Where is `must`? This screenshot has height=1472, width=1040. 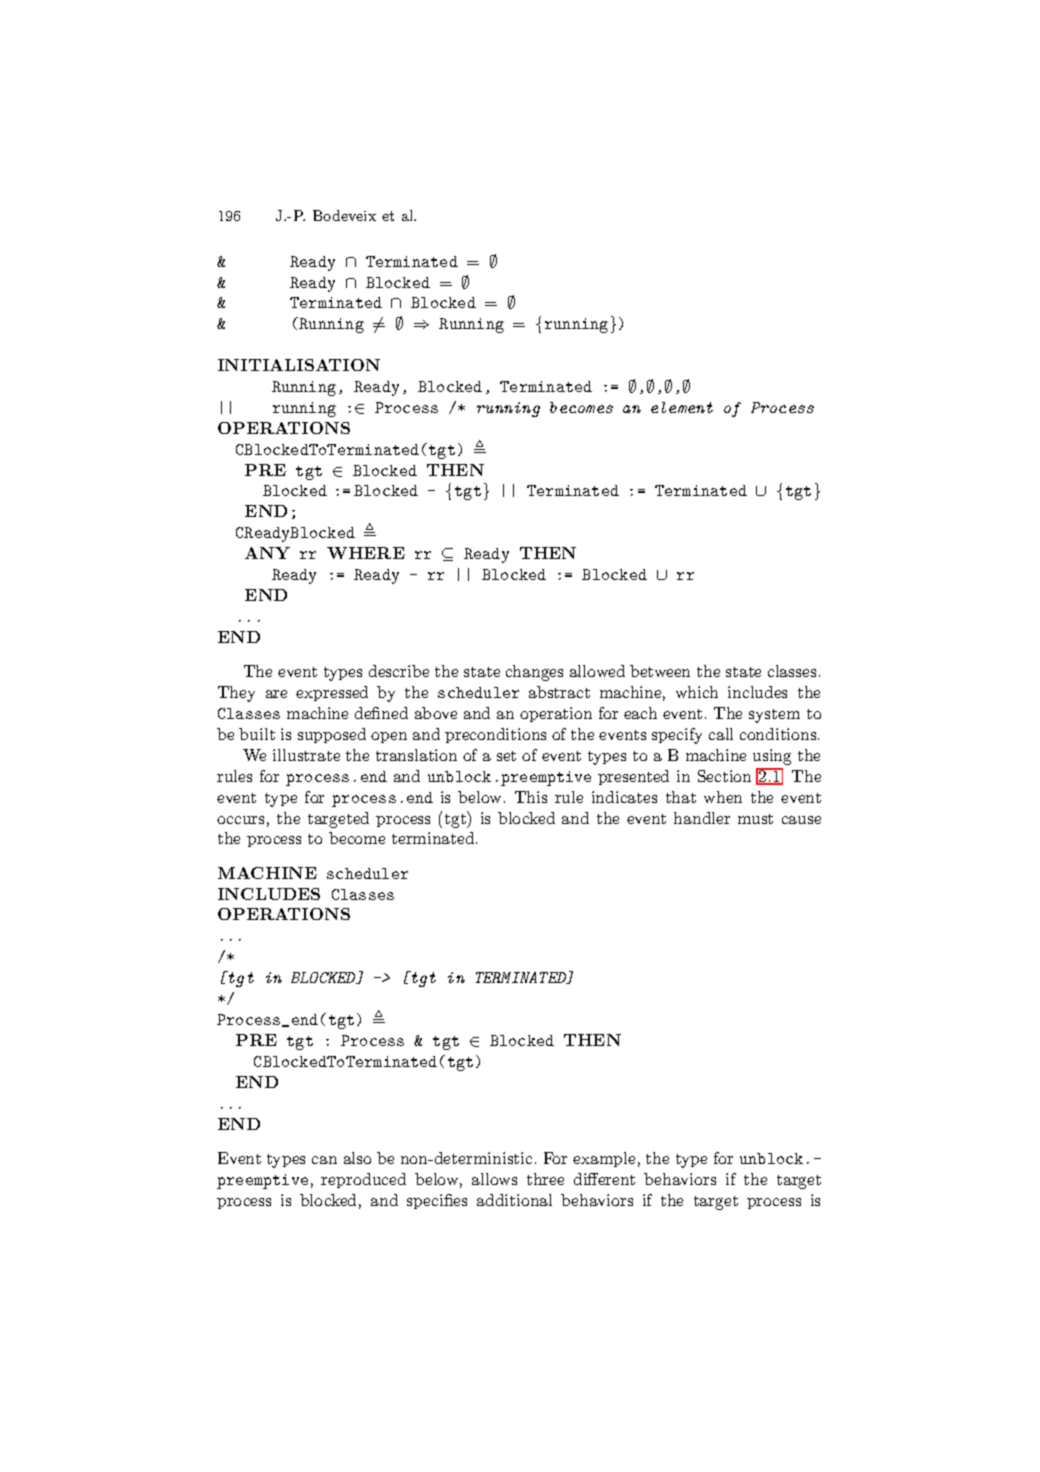 must is located at coordinates (755, 819).
